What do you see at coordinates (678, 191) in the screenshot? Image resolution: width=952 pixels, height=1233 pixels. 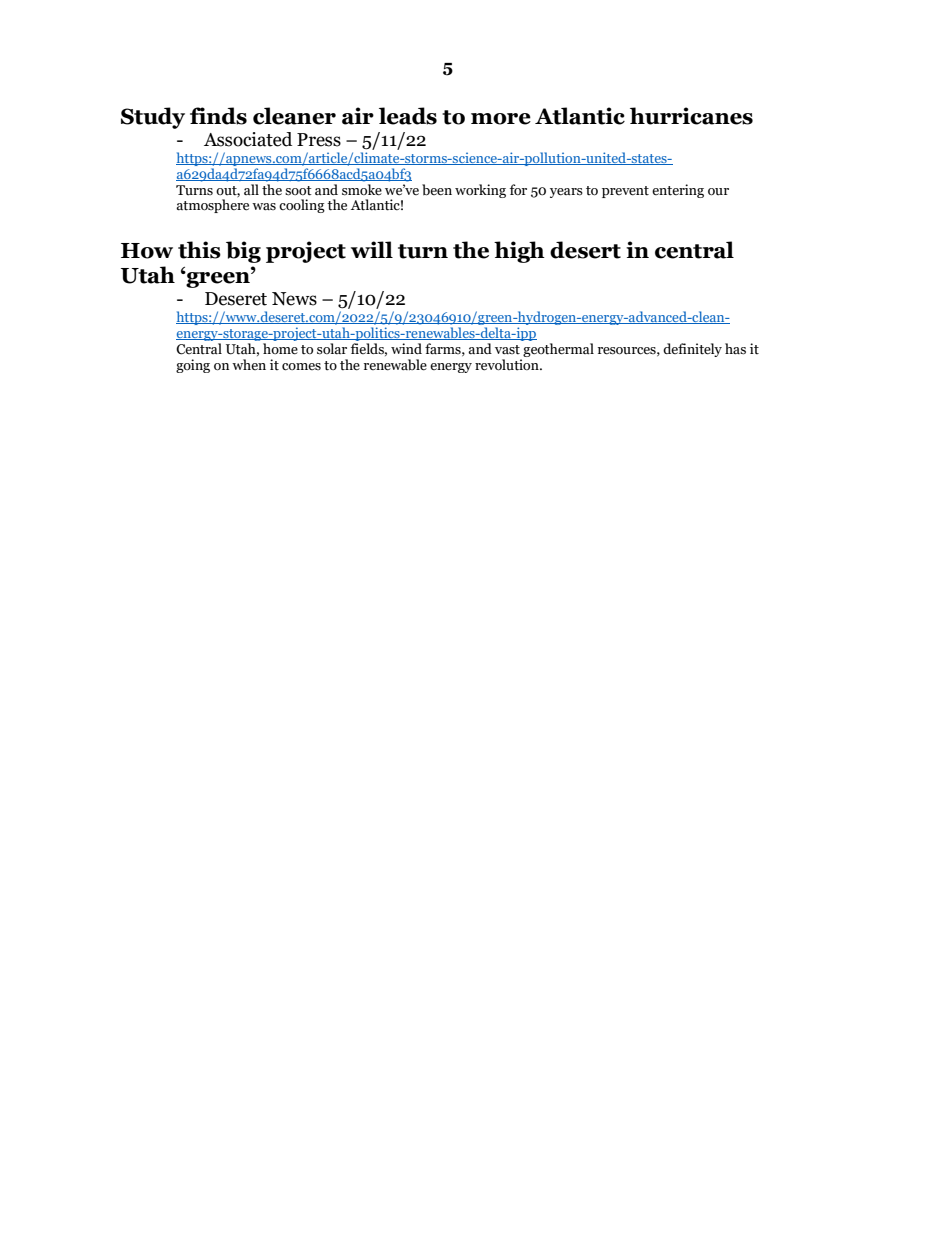 I see `entering` at bounding box center [678, 191].
